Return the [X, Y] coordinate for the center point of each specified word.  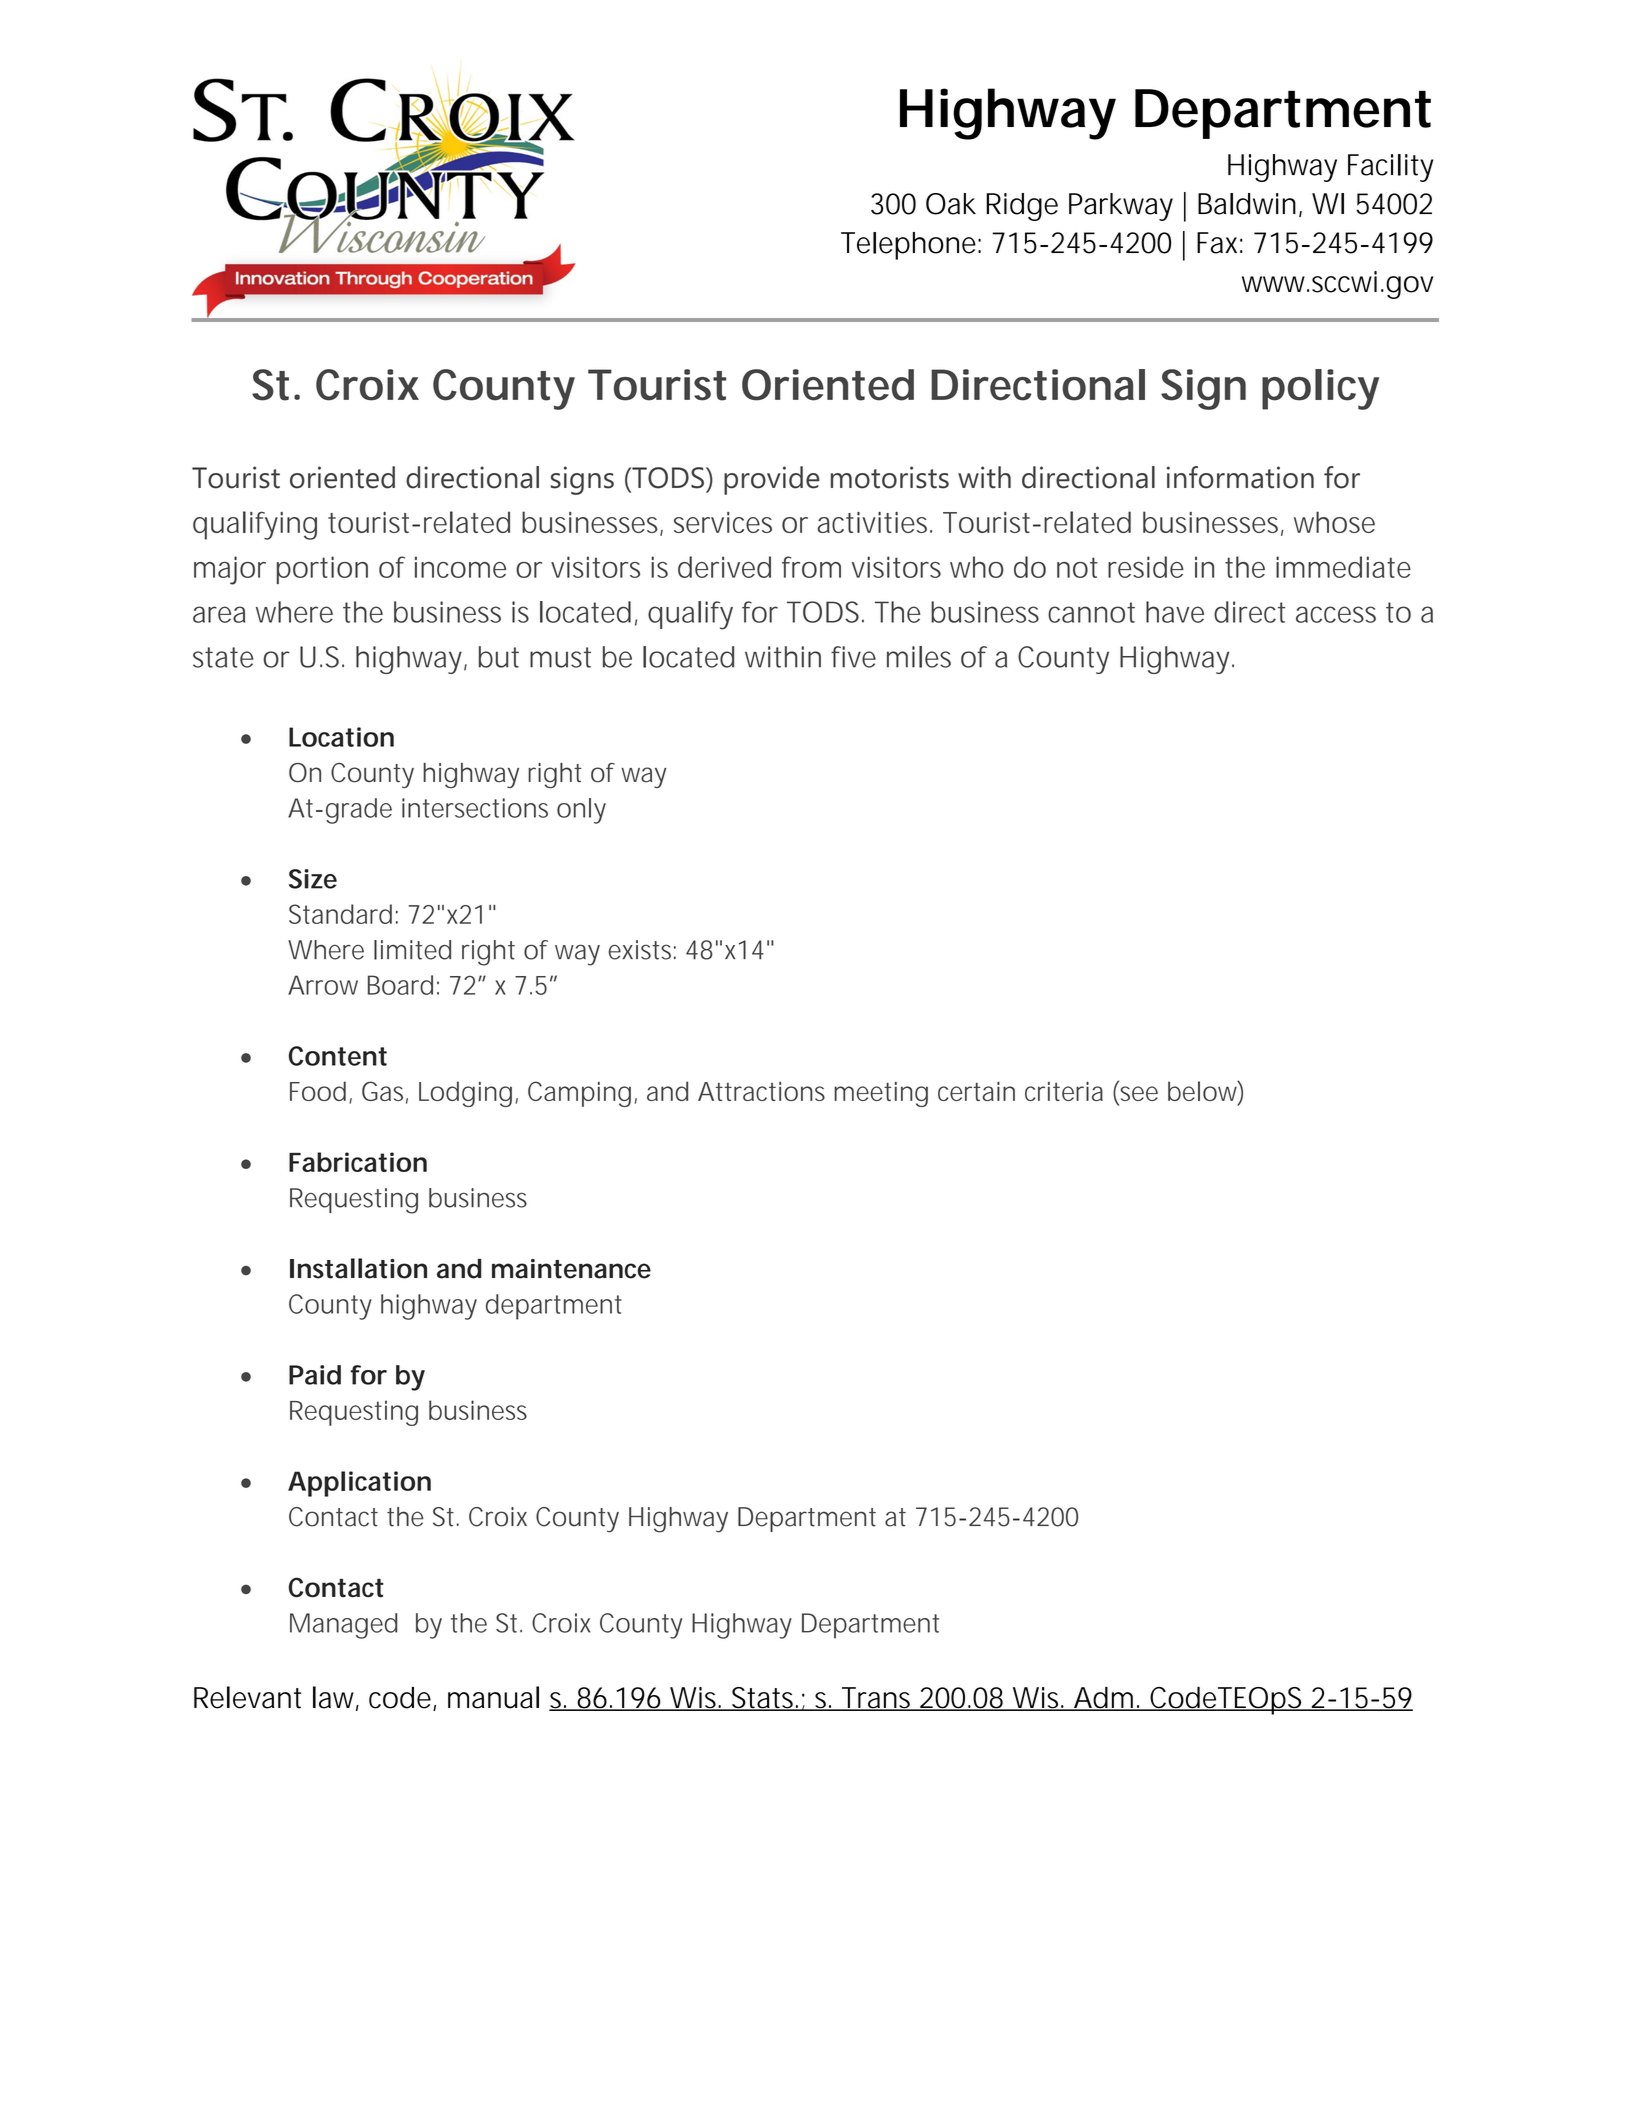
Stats [762, 1699]
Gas [382, 1091]
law [333, 1697]
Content [338, 1056]
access [1336, 614]
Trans [875, 1699]
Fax [1217, 243]
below [1202, 1091]
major [230, 570]
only [581, 811]
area [219, 614]
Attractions [761, 1091]
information [1240, 477]
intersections [475, 808]
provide [772, 480]
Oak [951, 204]
